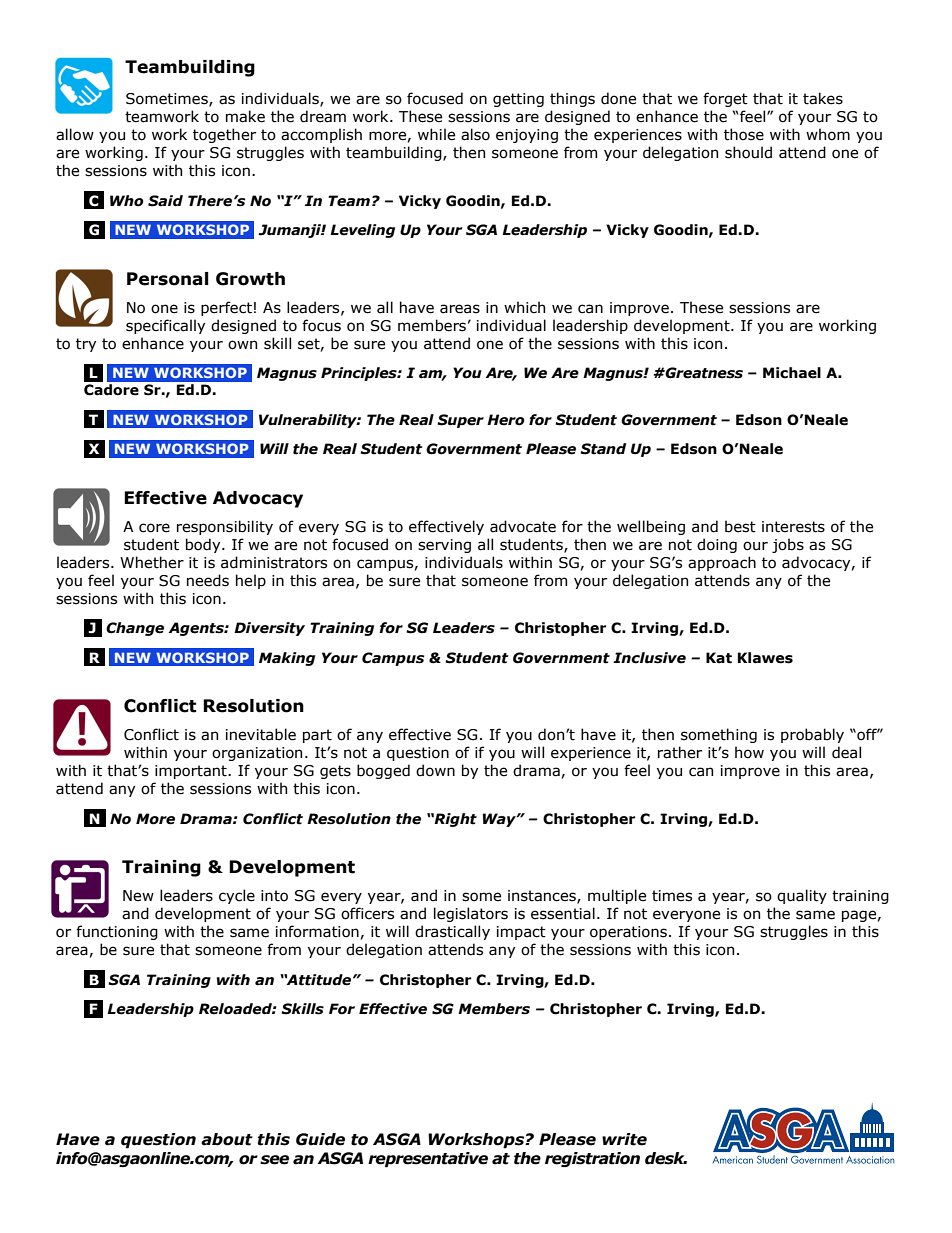  Describe the element at coordinates (444, 546) in the screenshot. I see `serving` at that location.
